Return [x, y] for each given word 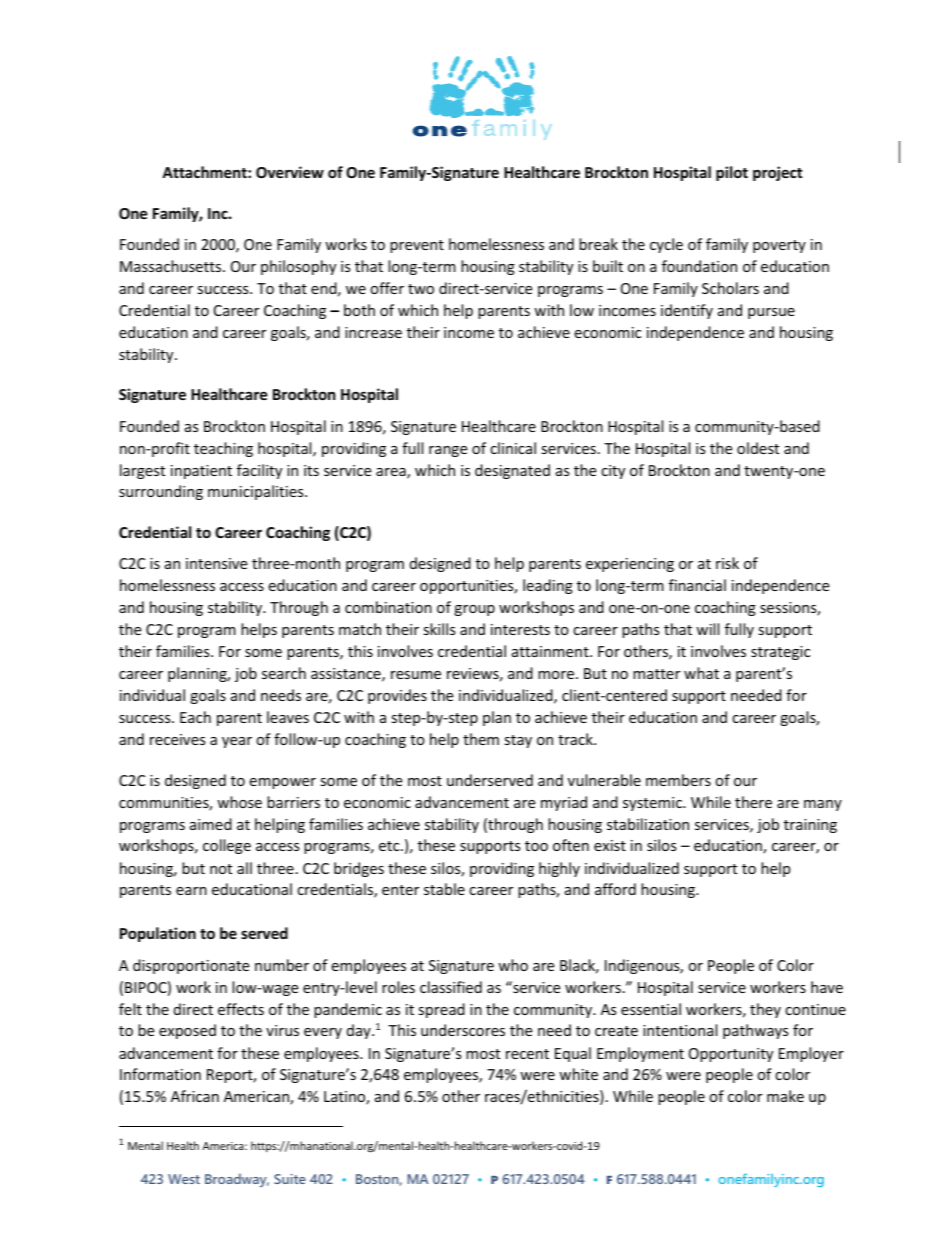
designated [512, 471]
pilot [732, 173]
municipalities [257, 492]
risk [727, 563]
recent [527, 1054]
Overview [290, 172]
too [536, 846]
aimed [211, 824]
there [753, 802]
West [184, 1179]
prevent [417, 246]
